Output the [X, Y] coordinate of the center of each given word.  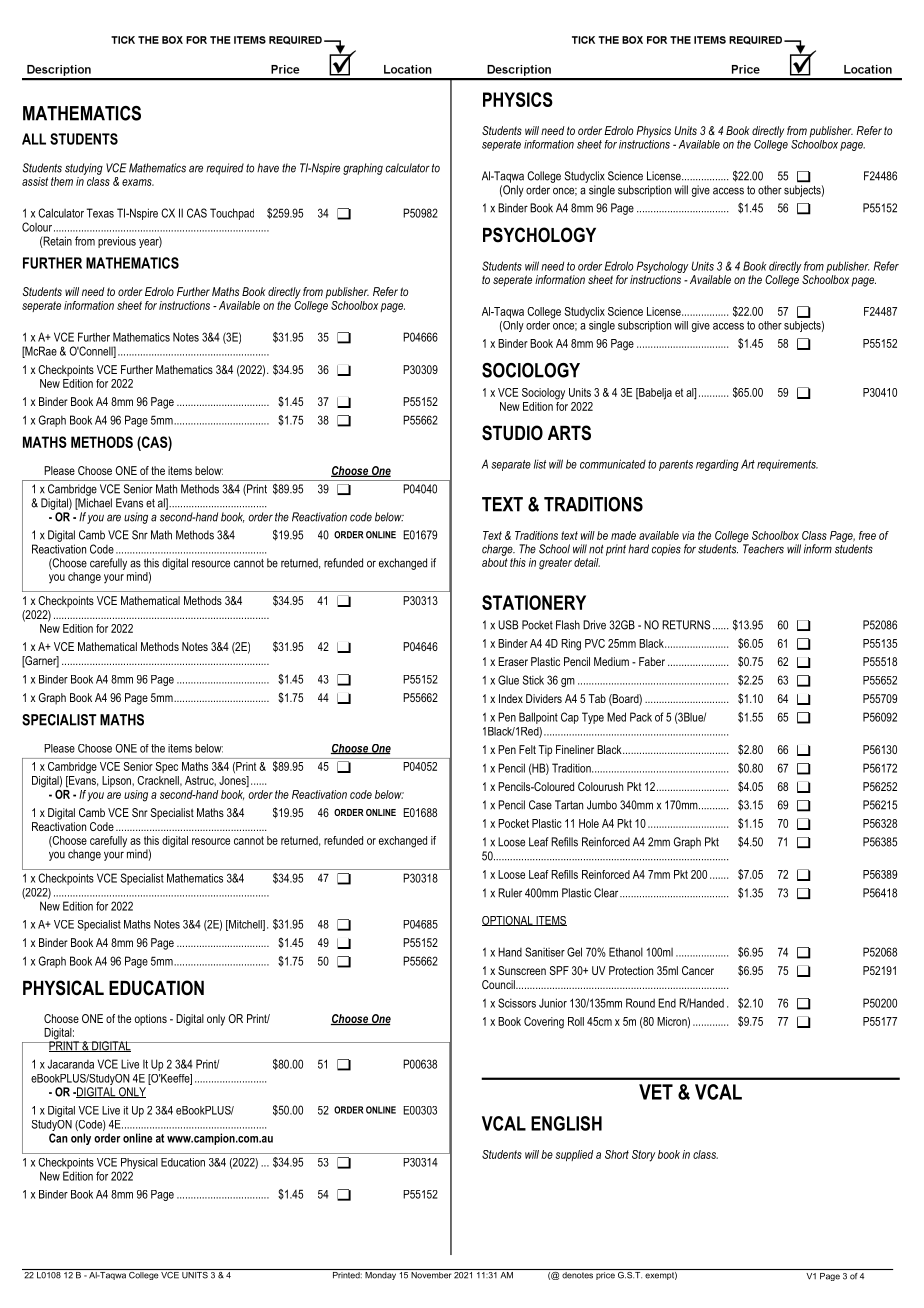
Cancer [698, 970]
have [268, 168]
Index [511, 698]
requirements [787, 465]
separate [511, 465]
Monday [380, 1274]
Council [499, 984]
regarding [717, 465]
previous [117, 242]
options [151, 1020]
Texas [100, 213]
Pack [641, 717]
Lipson [117, 781]
